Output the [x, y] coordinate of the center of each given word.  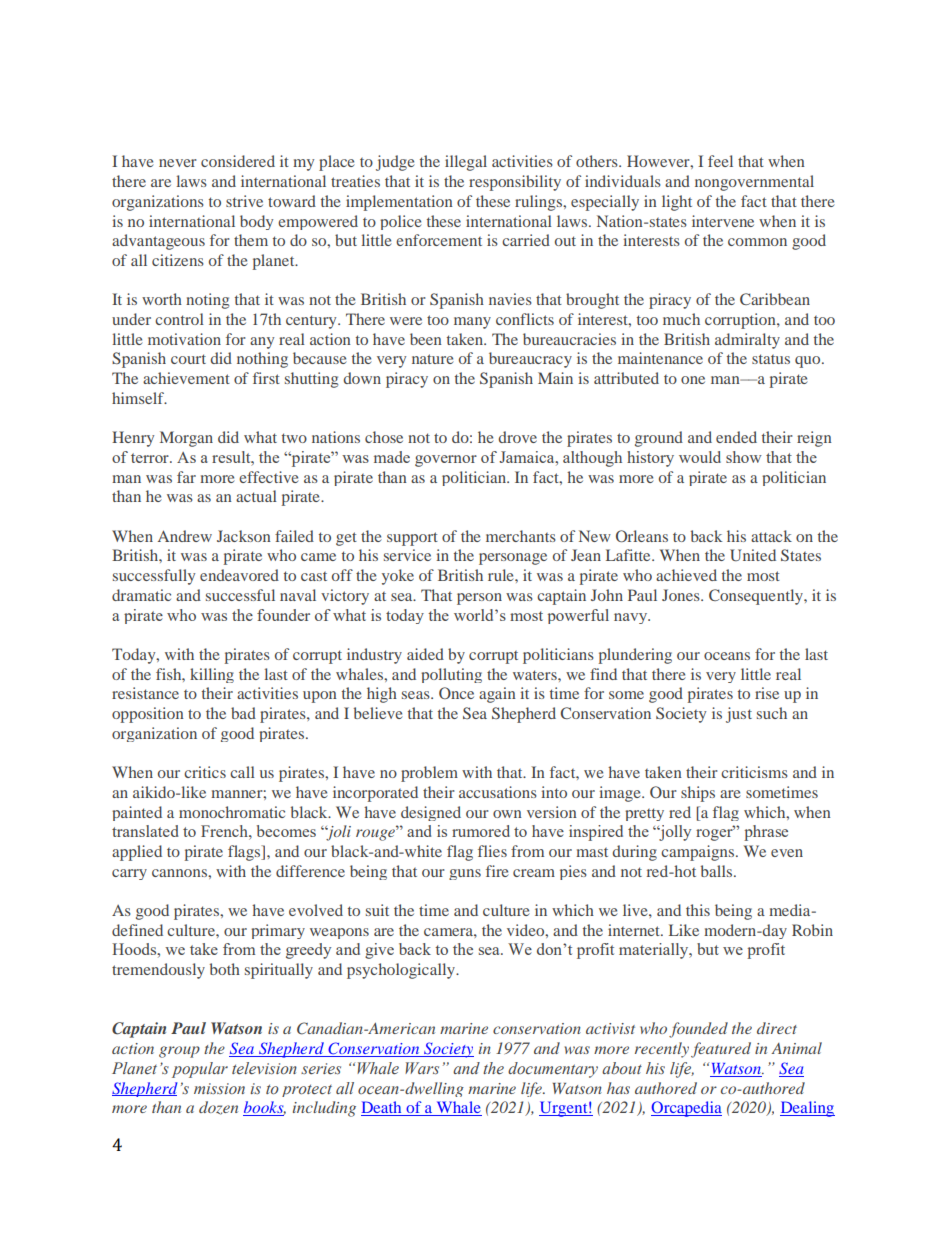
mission [219, 1088]
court [188, 359]
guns [465, 874]
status [771, 359]
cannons [180, 873]
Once [456, 693]
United [753, 555]
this [698, 910]
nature [433, 359]
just [739, 715]
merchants [521, 536]
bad [243, 713]
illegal [466, 163]
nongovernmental [754, 183]
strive [244, 201]
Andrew [185, 536]
